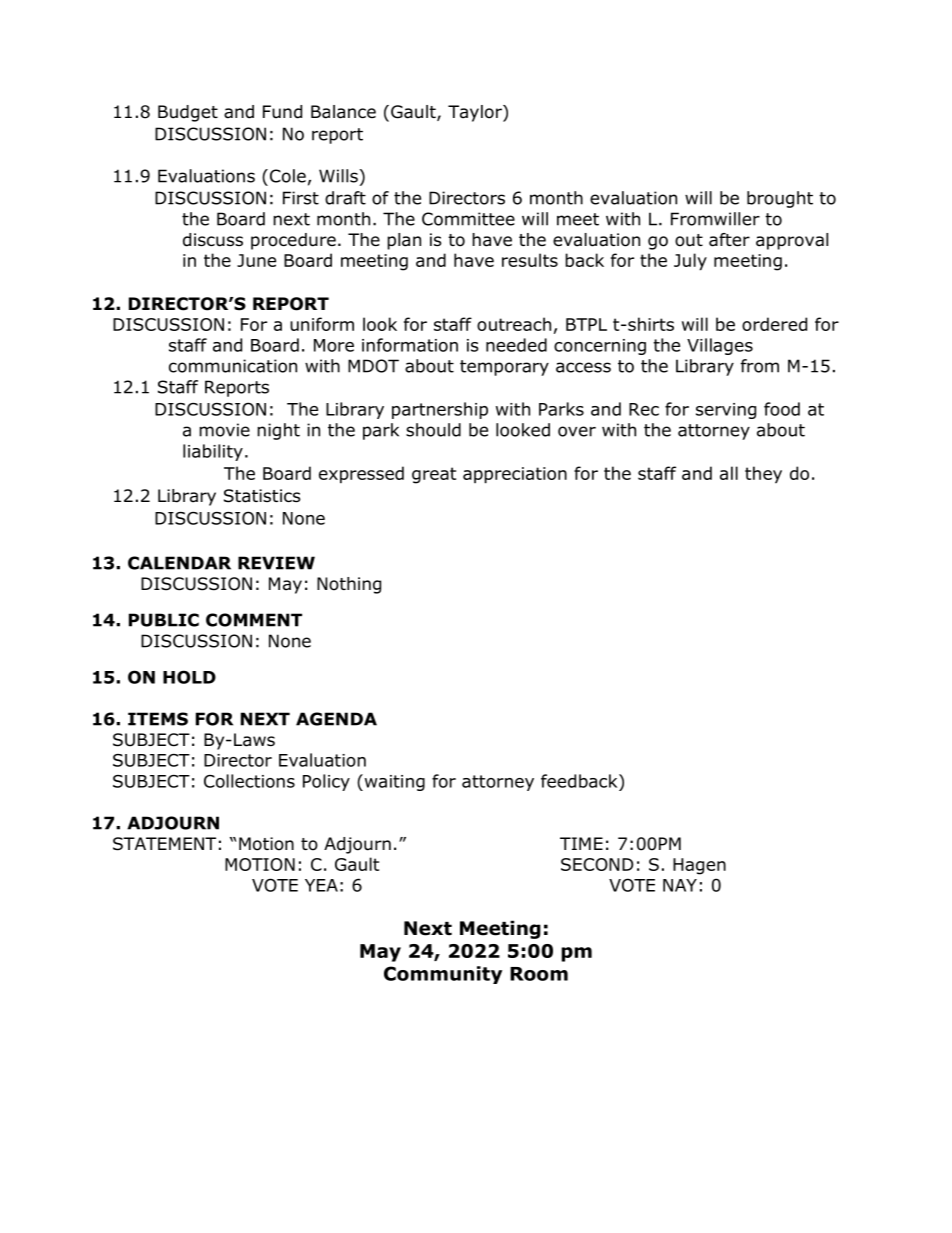 This screenshot has height=1233, width=952. I want to click on YEA, so click(321, 885).
